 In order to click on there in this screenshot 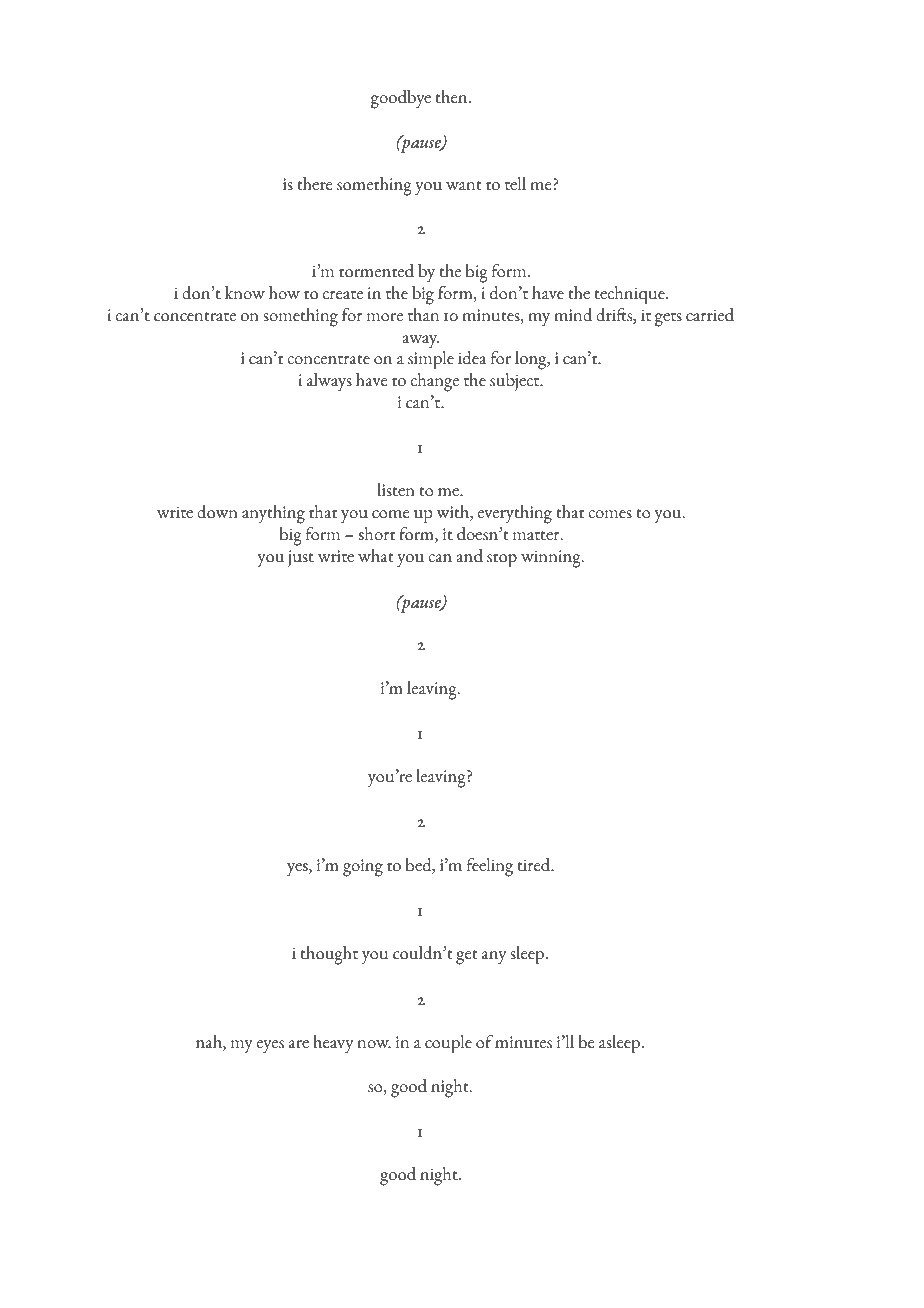, I will do `click(314, 184)`.
